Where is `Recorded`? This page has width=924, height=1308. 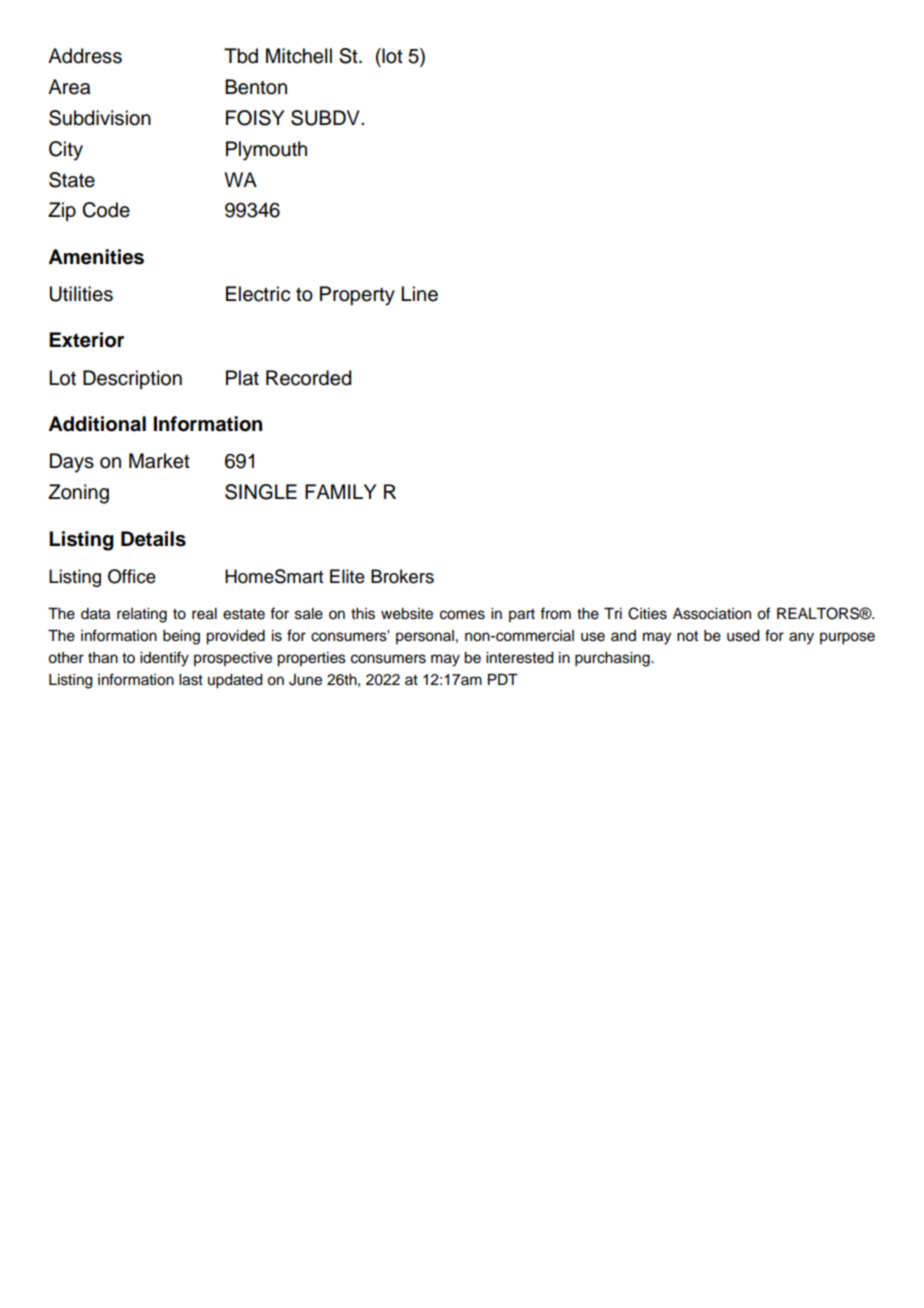
Recorded is located at coordinates (308, 378).
